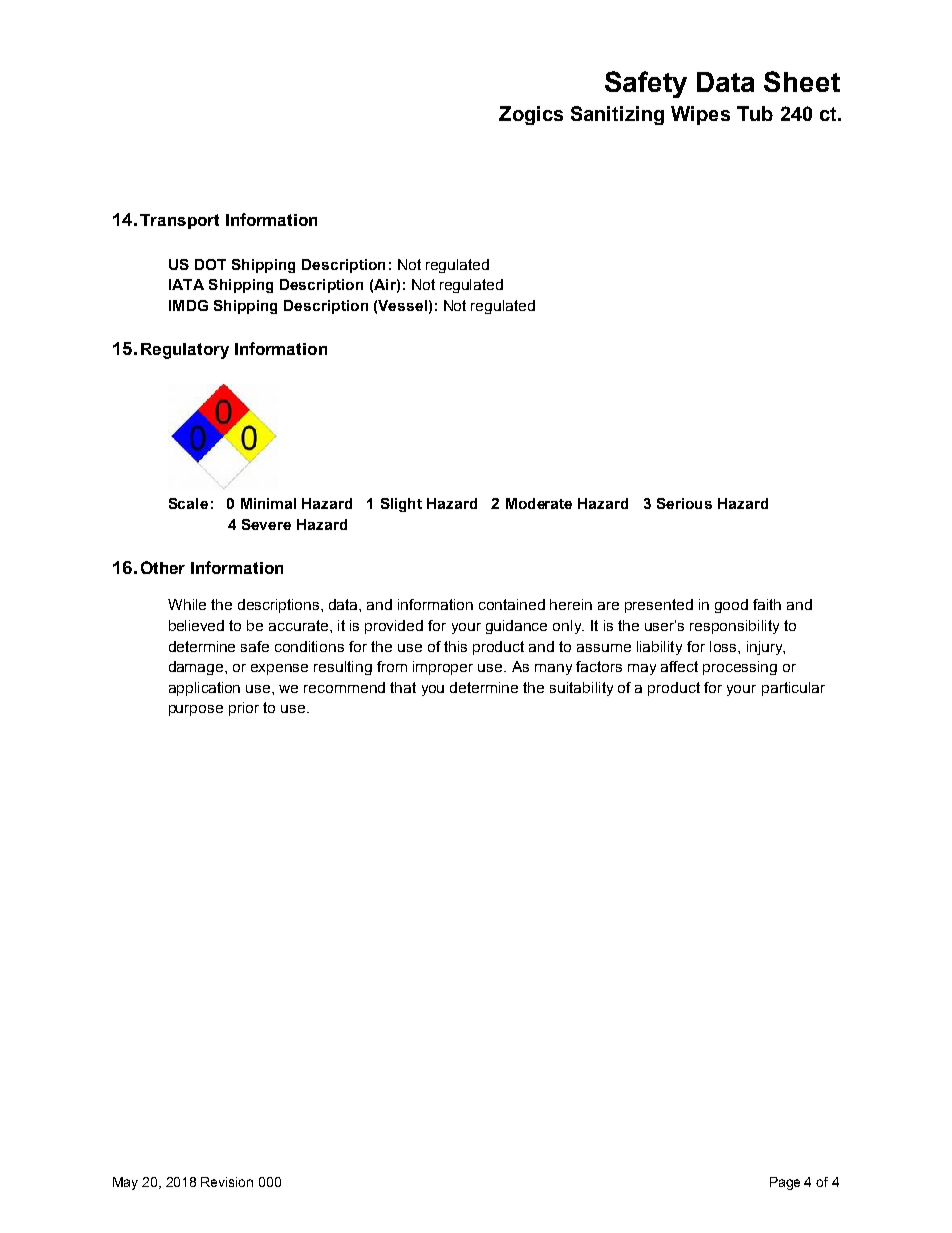 The width and height of the image is (952, 1233). Describe the element at coordinates (455, 646) in the image. I see `this` at that location.
